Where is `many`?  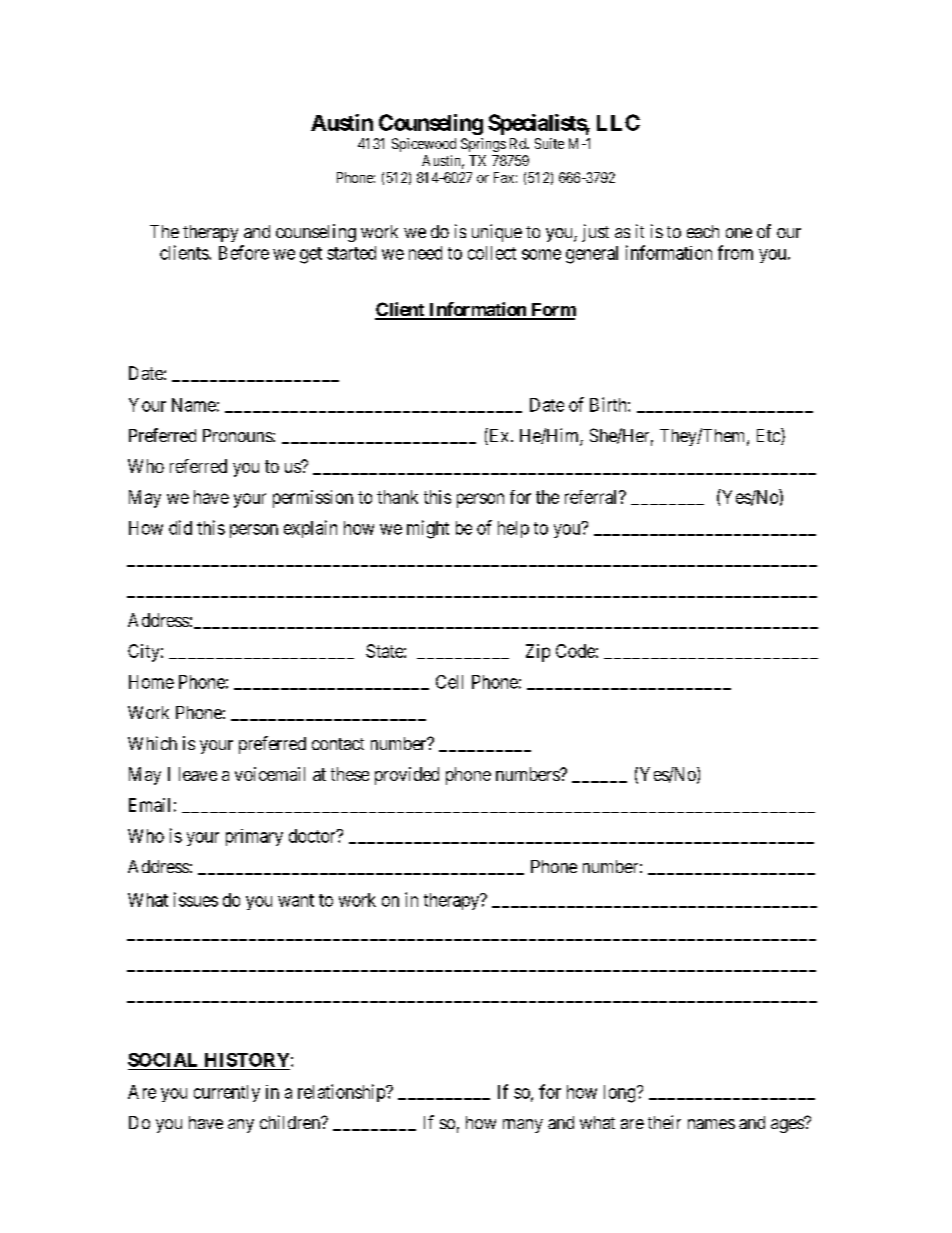 many is located at coordinates (523, 1126).
